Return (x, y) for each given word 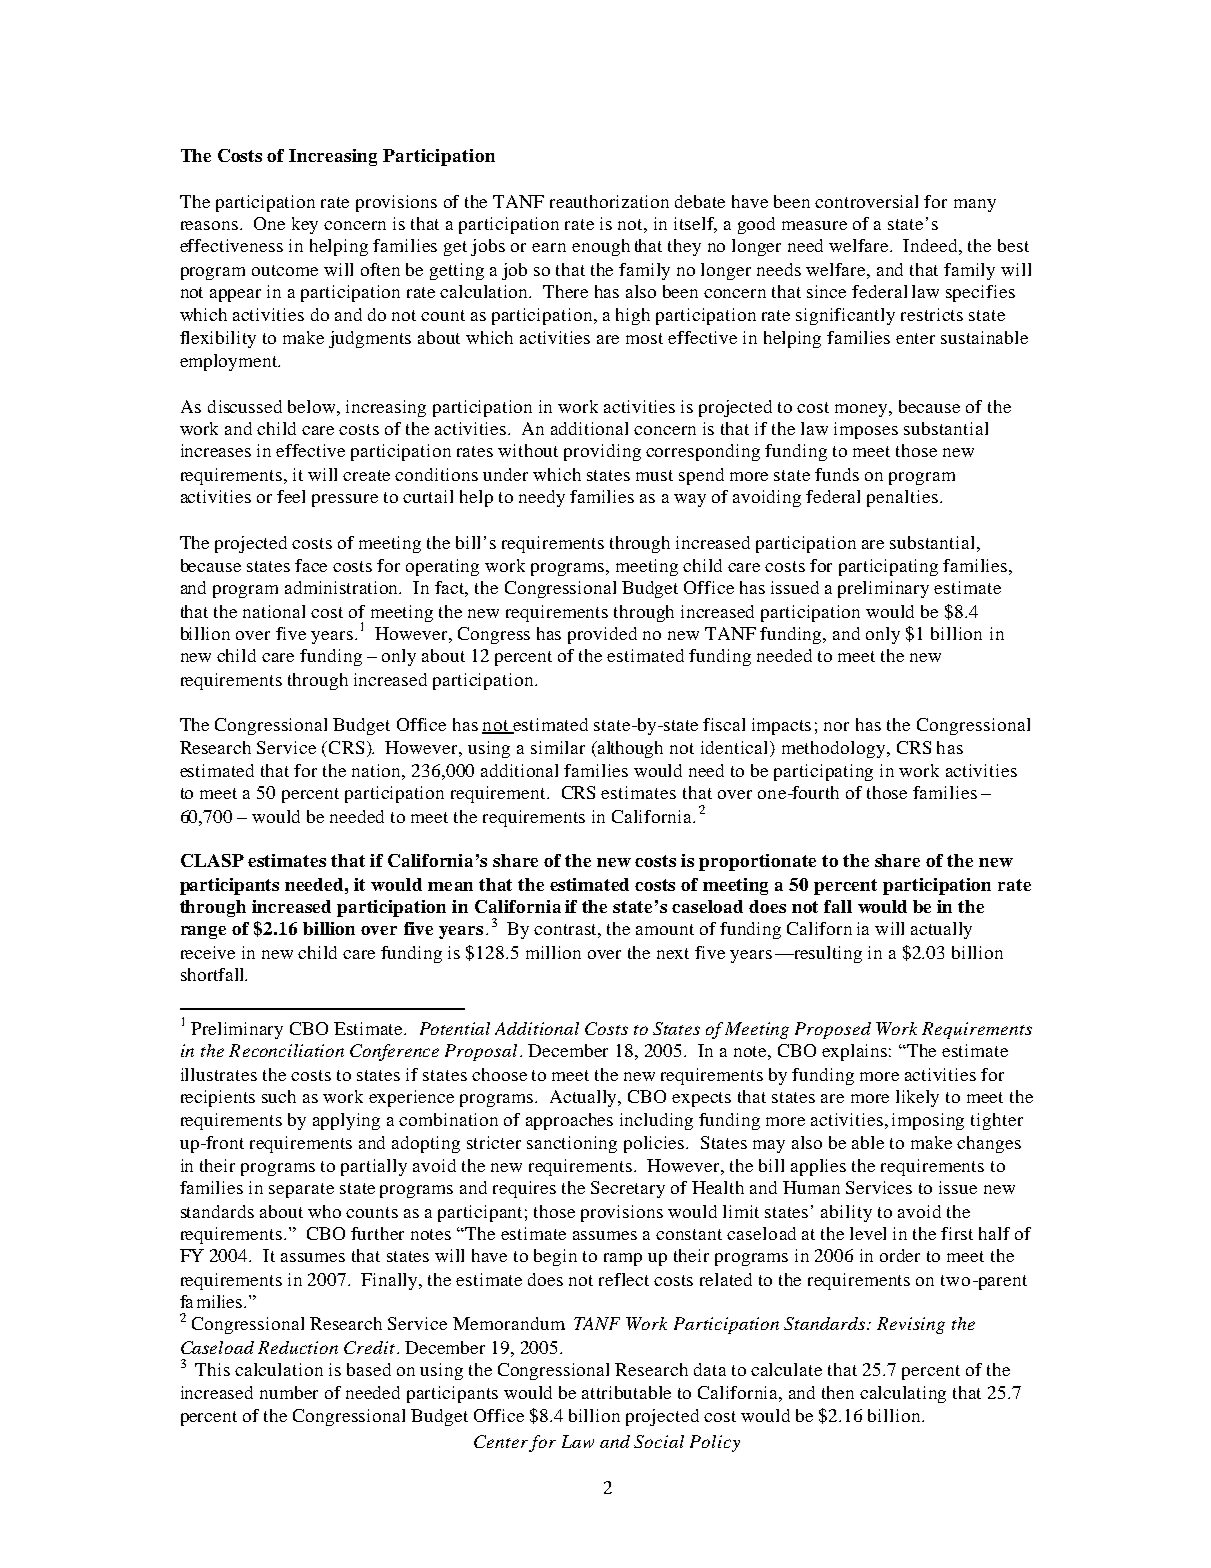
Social (659, 1441)
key (305, 225)
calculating (903, 1394)
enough (601, 247)
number (289, 1392)
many (975, 205)
